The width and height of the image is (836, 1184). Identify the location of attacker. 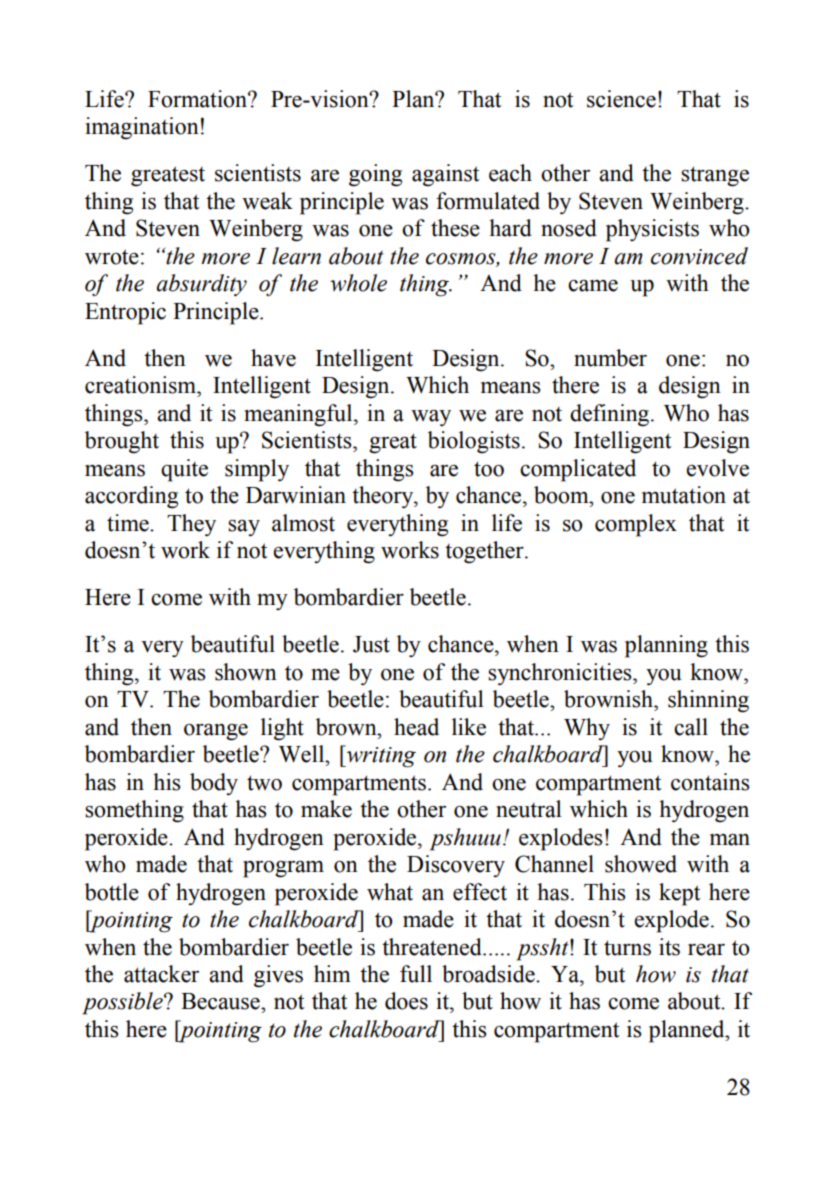
(161, 974).
